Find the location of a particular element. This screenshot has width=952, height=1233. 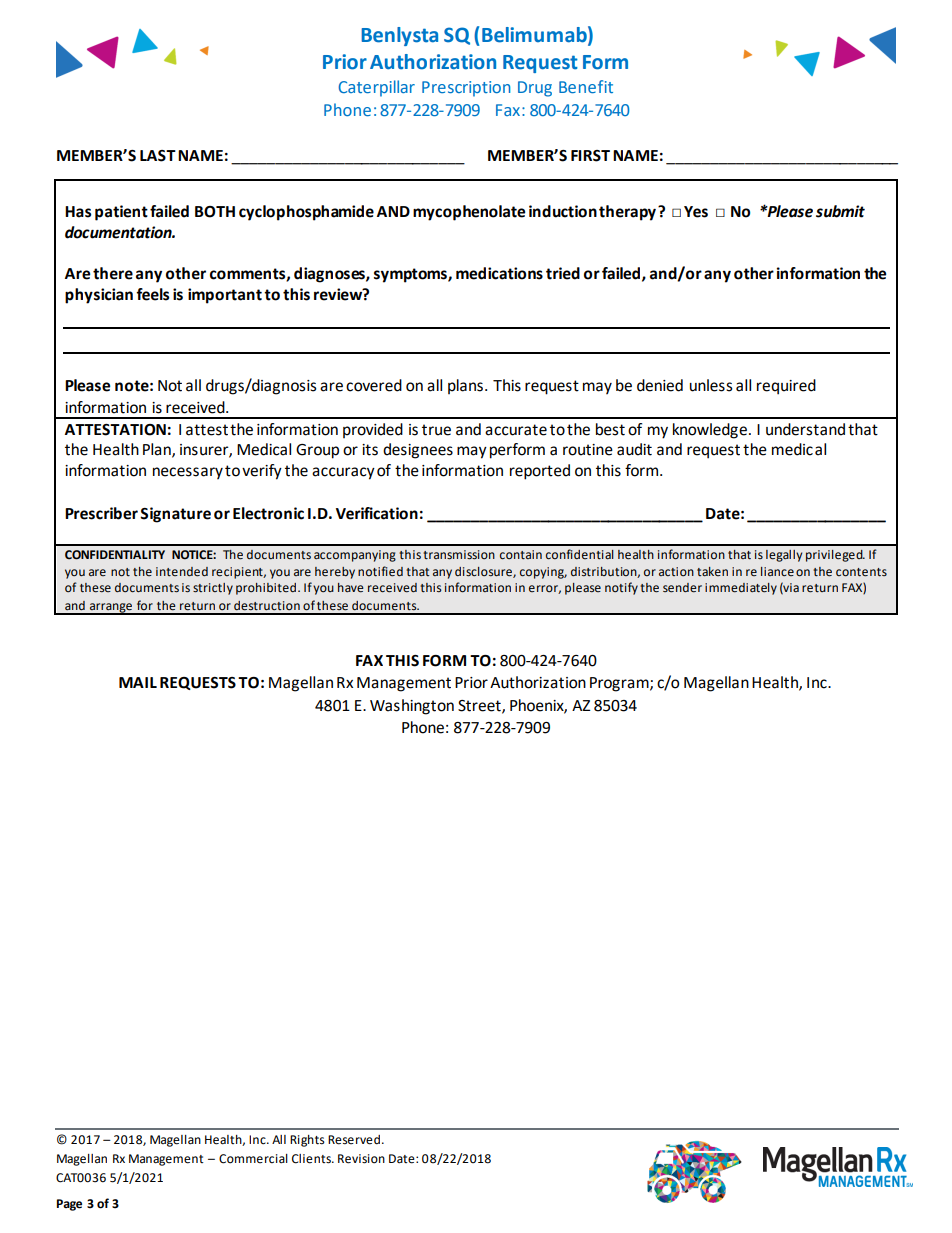

Commercial is located at coordinates (253, 1159).
